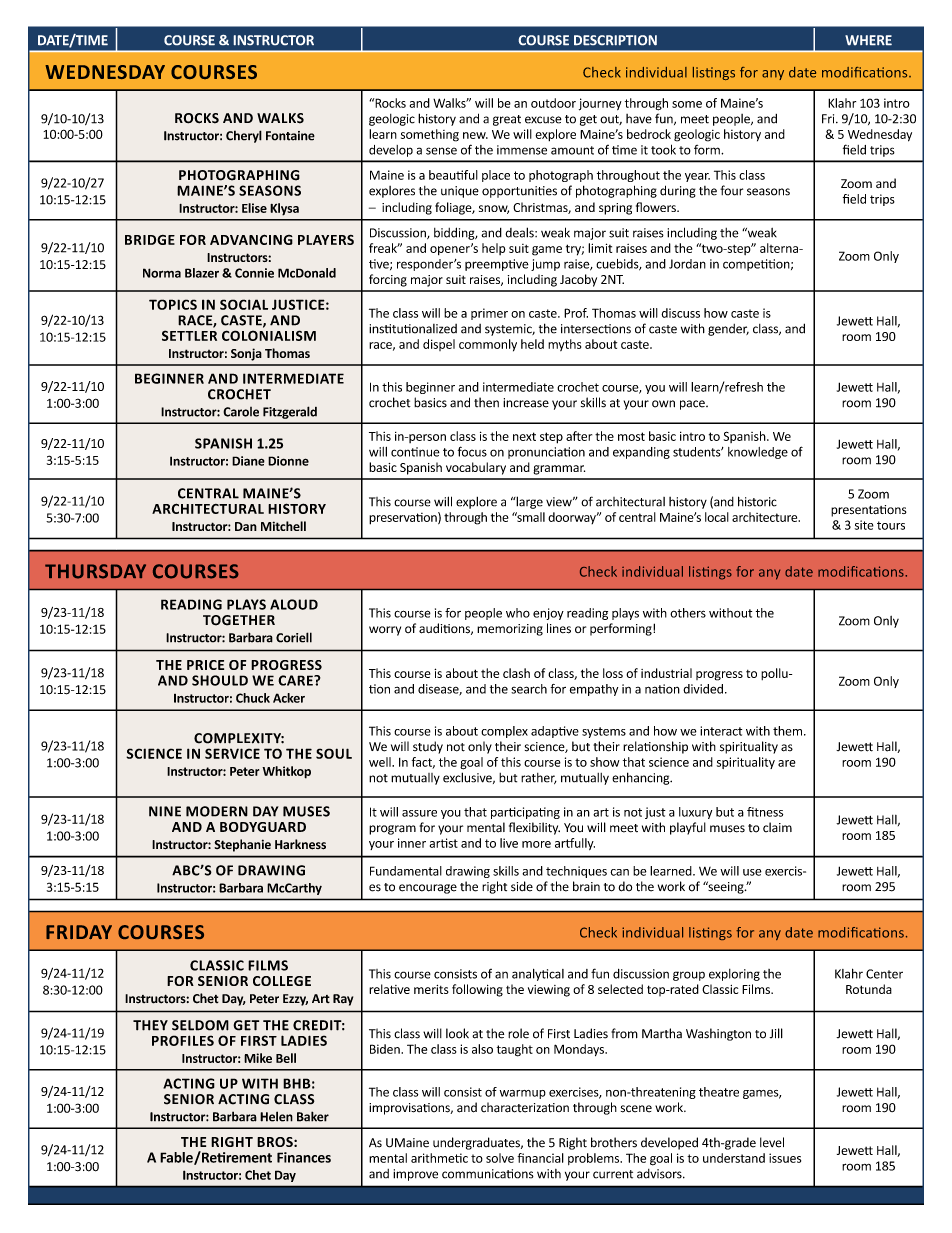 This page has height=1233, width=952. I want to click on side, so click(522, 886).
